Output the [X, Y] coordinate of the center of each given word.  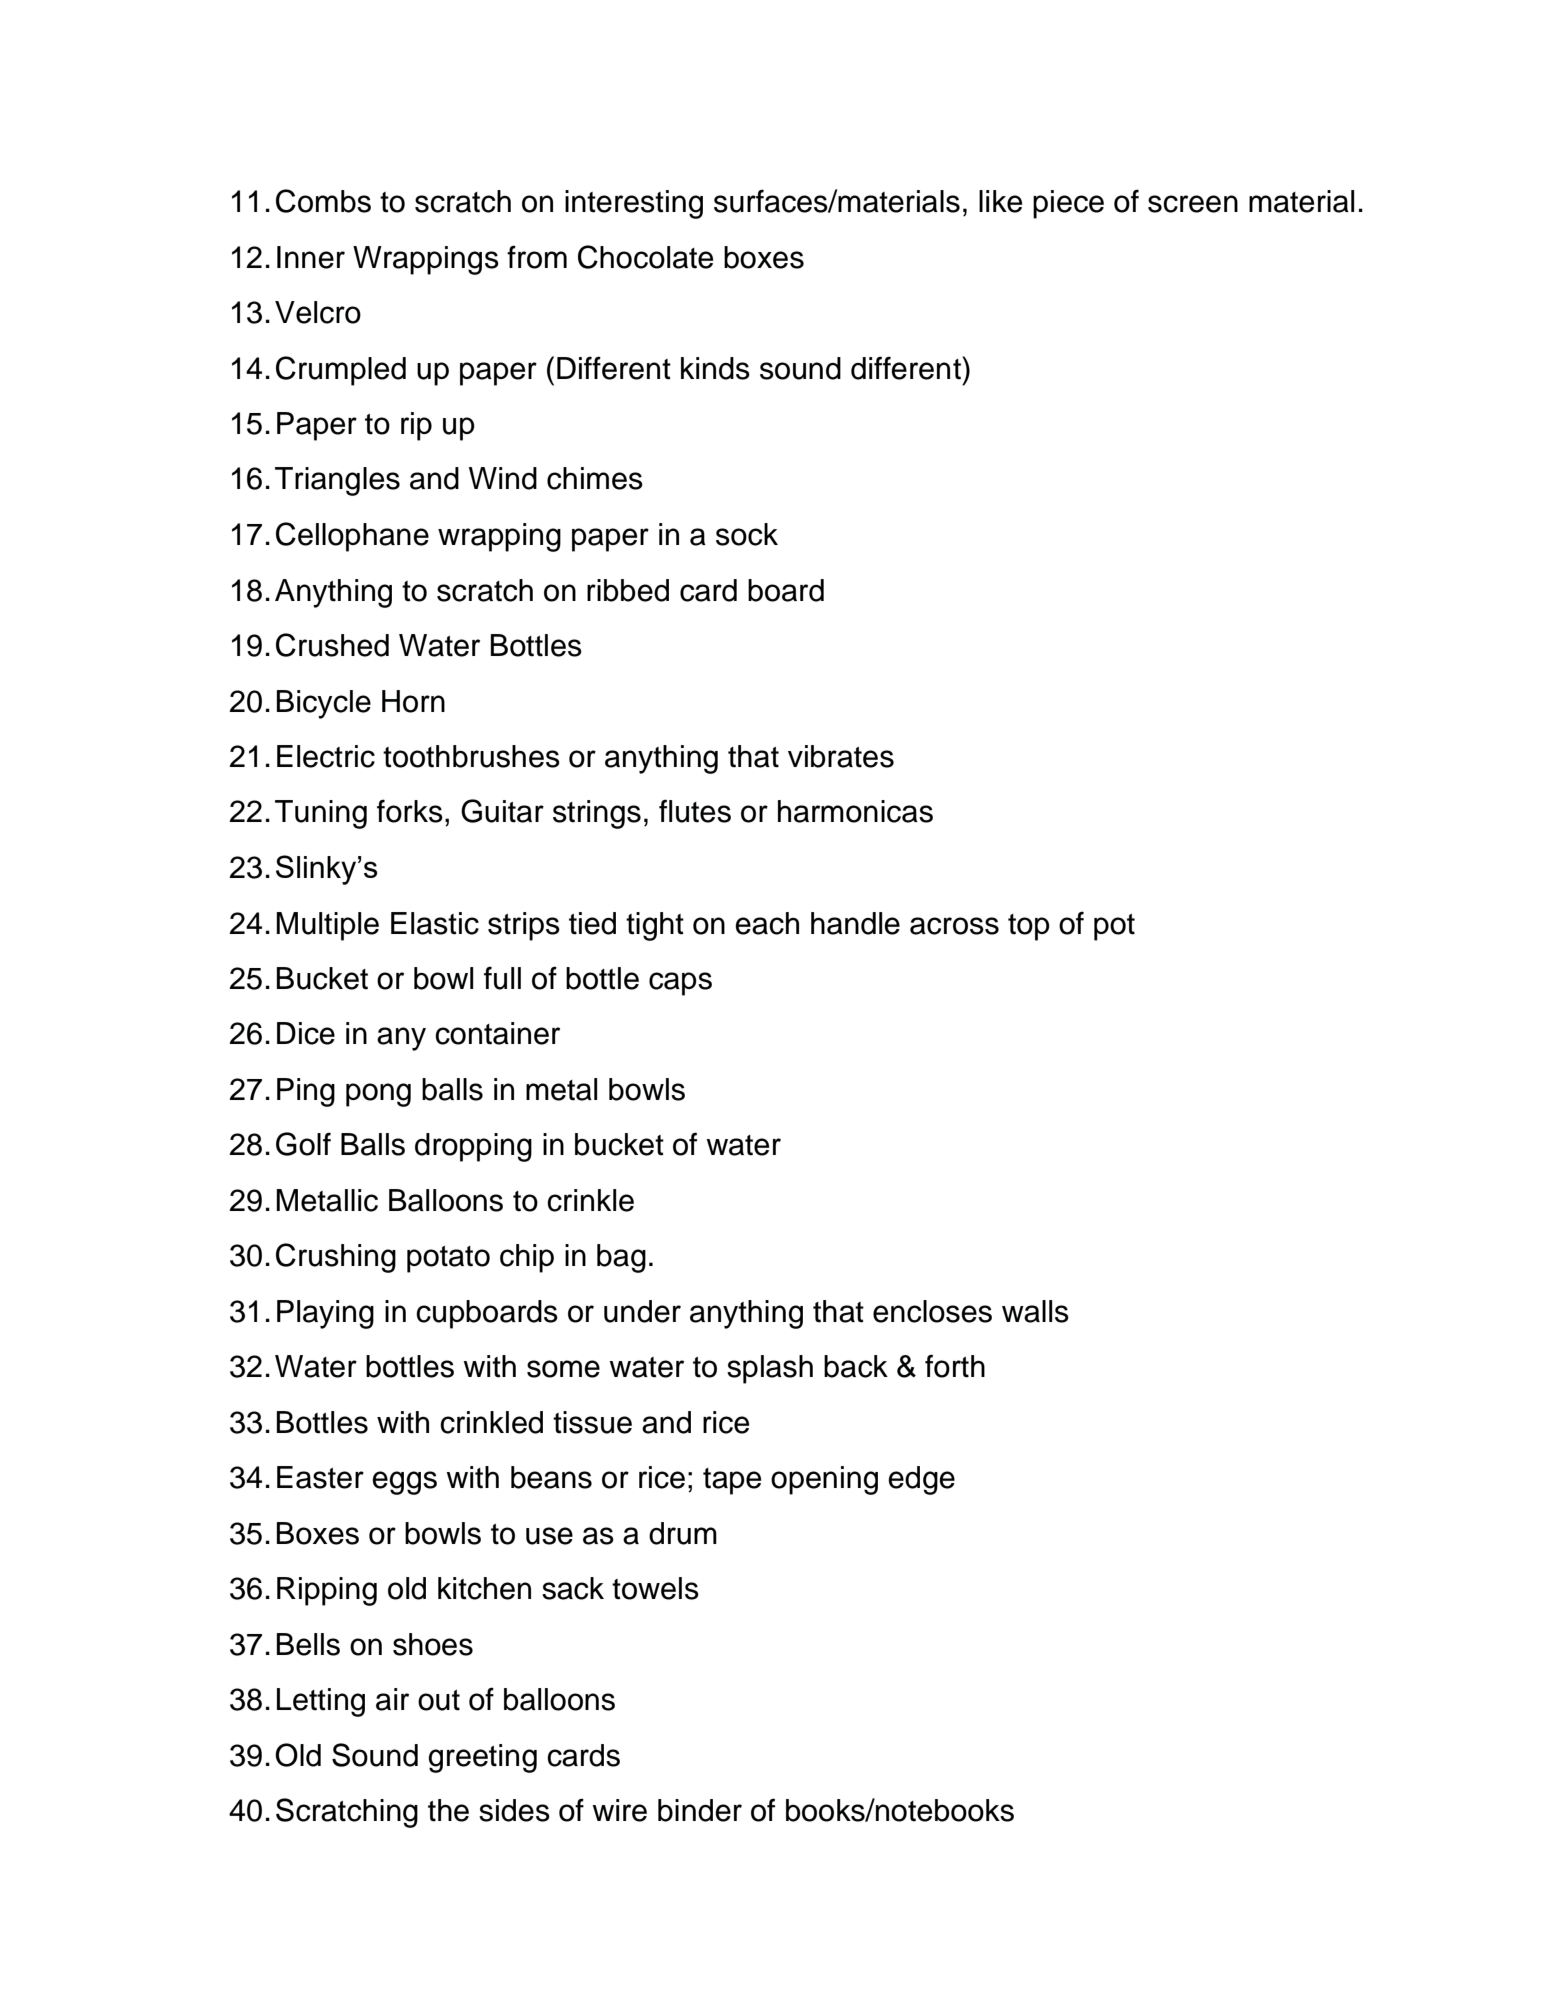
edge [921, 1480]
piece [1068, 204]
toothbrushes [471, 756]
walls [1035, 1311]
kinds [715, 368]
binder [700, 1810]
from [537, 257]
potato [448, 1259]
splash [770, 1369]
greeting [482, 1758]
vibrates [841, 756]
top [1029, 927]
